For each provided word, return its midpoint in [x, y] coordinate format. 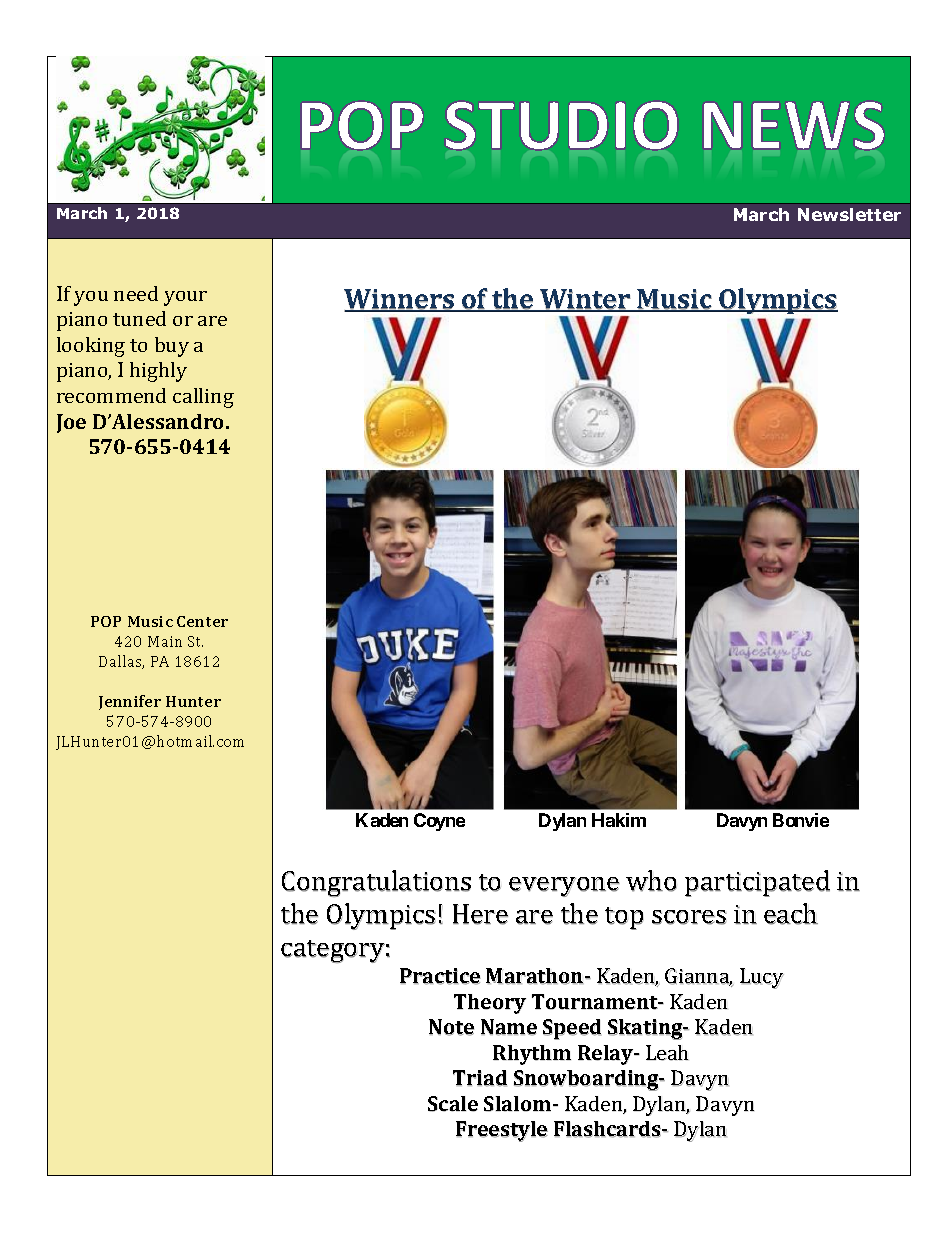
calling [203, 398]
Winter [585, 300]
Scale [453, 1104]
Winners [400, 300]
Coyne [439, 822]
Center [202, 621]
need [136, 293]
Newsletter [849, 214]
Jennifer [130, 702]
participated [757, 883]
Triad [480, 1078]
